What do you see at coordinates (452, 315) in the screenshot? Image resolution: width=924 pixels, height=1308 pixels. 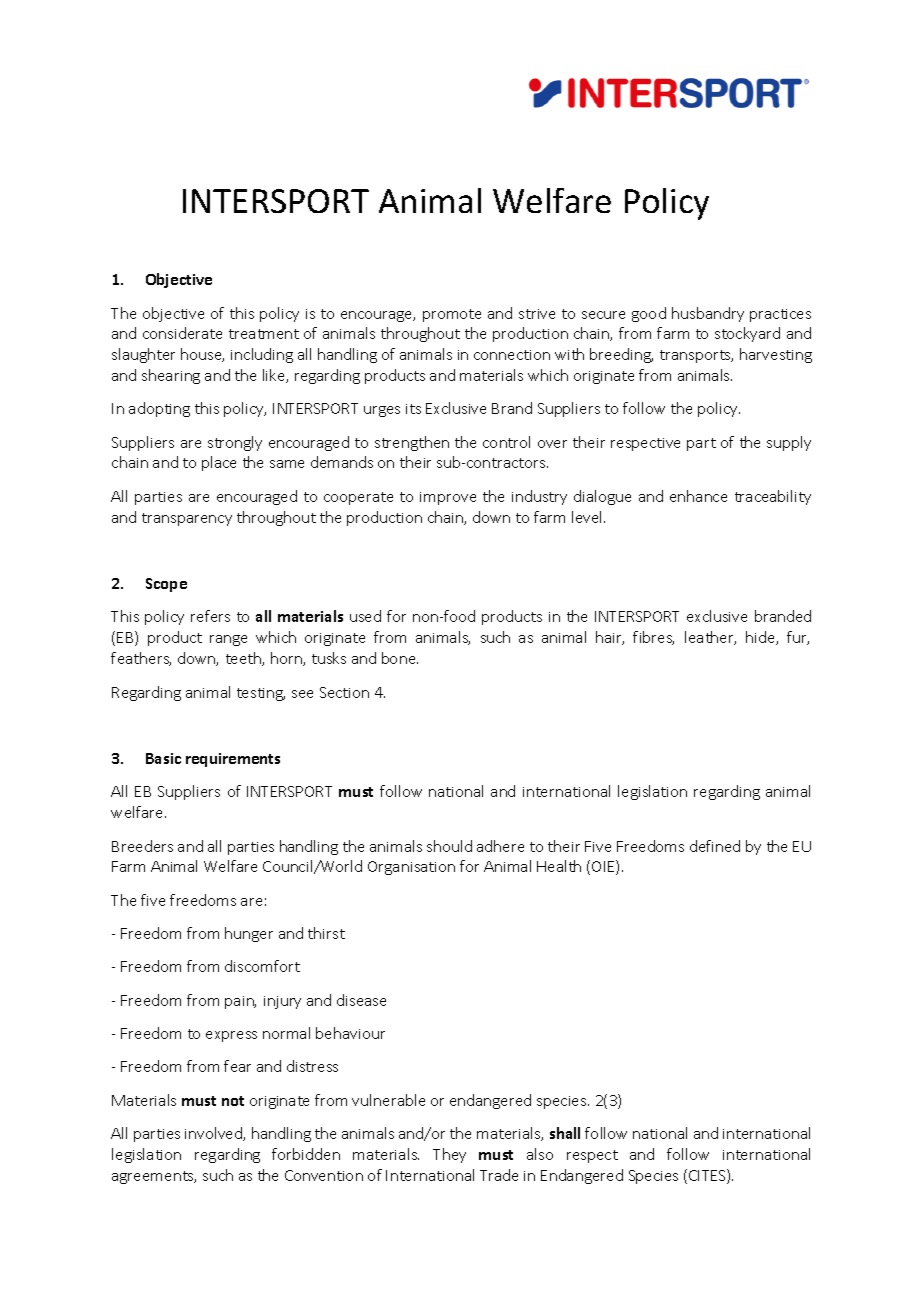 I see `promote` at bounding box center [452, 315].
